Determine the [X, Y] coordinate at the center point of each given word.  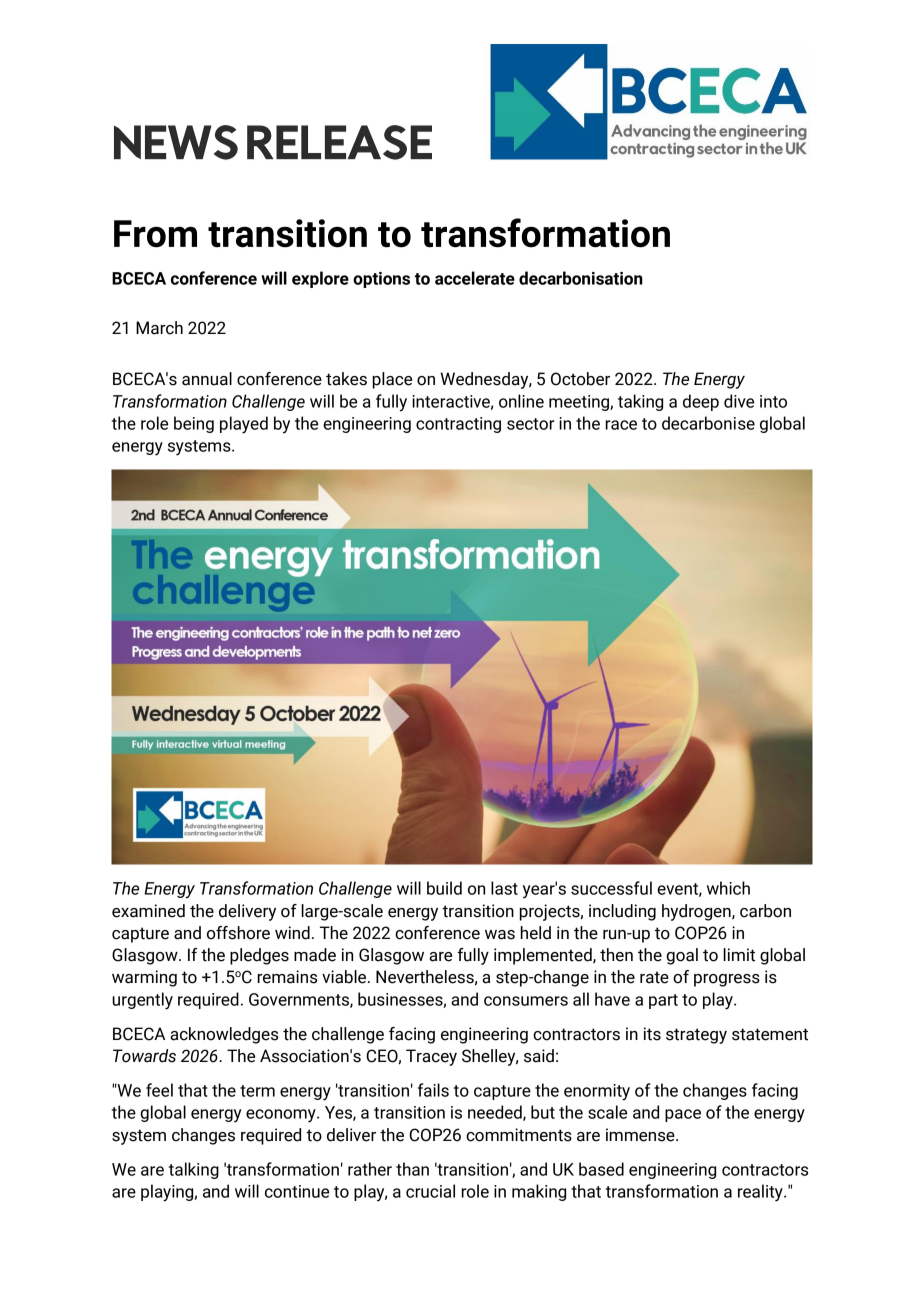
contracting [458, 425]
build [444, 888]
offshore [238, 933]
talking [194, 1170]
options [381, 280]
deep [701, 402]
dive [739, 401]
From [155, 234]
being [194, 424]
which [728, 888]
